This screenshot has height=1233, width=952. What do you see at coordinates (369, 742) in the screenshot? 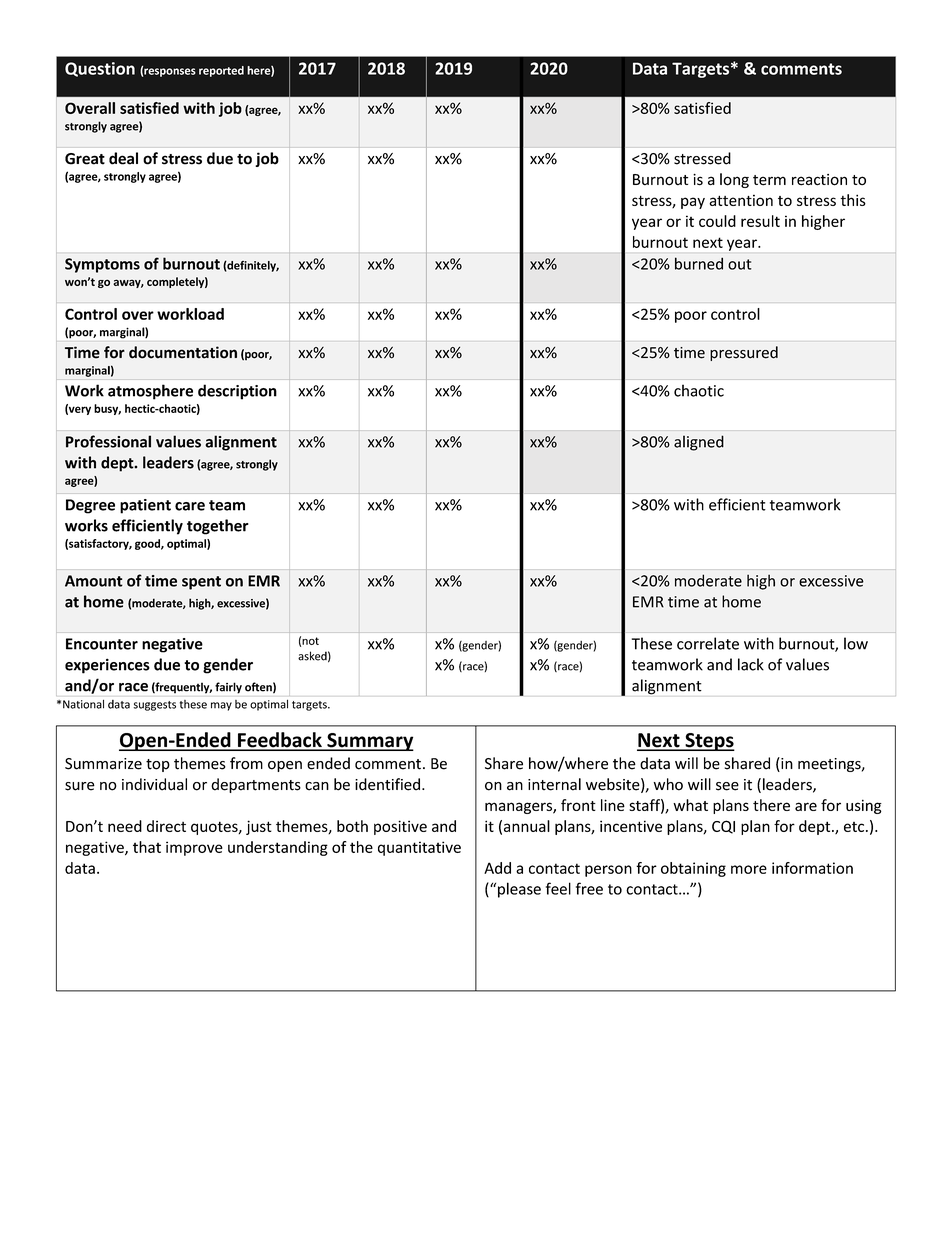
I see `Summary` at bounding box center [369, 742].
